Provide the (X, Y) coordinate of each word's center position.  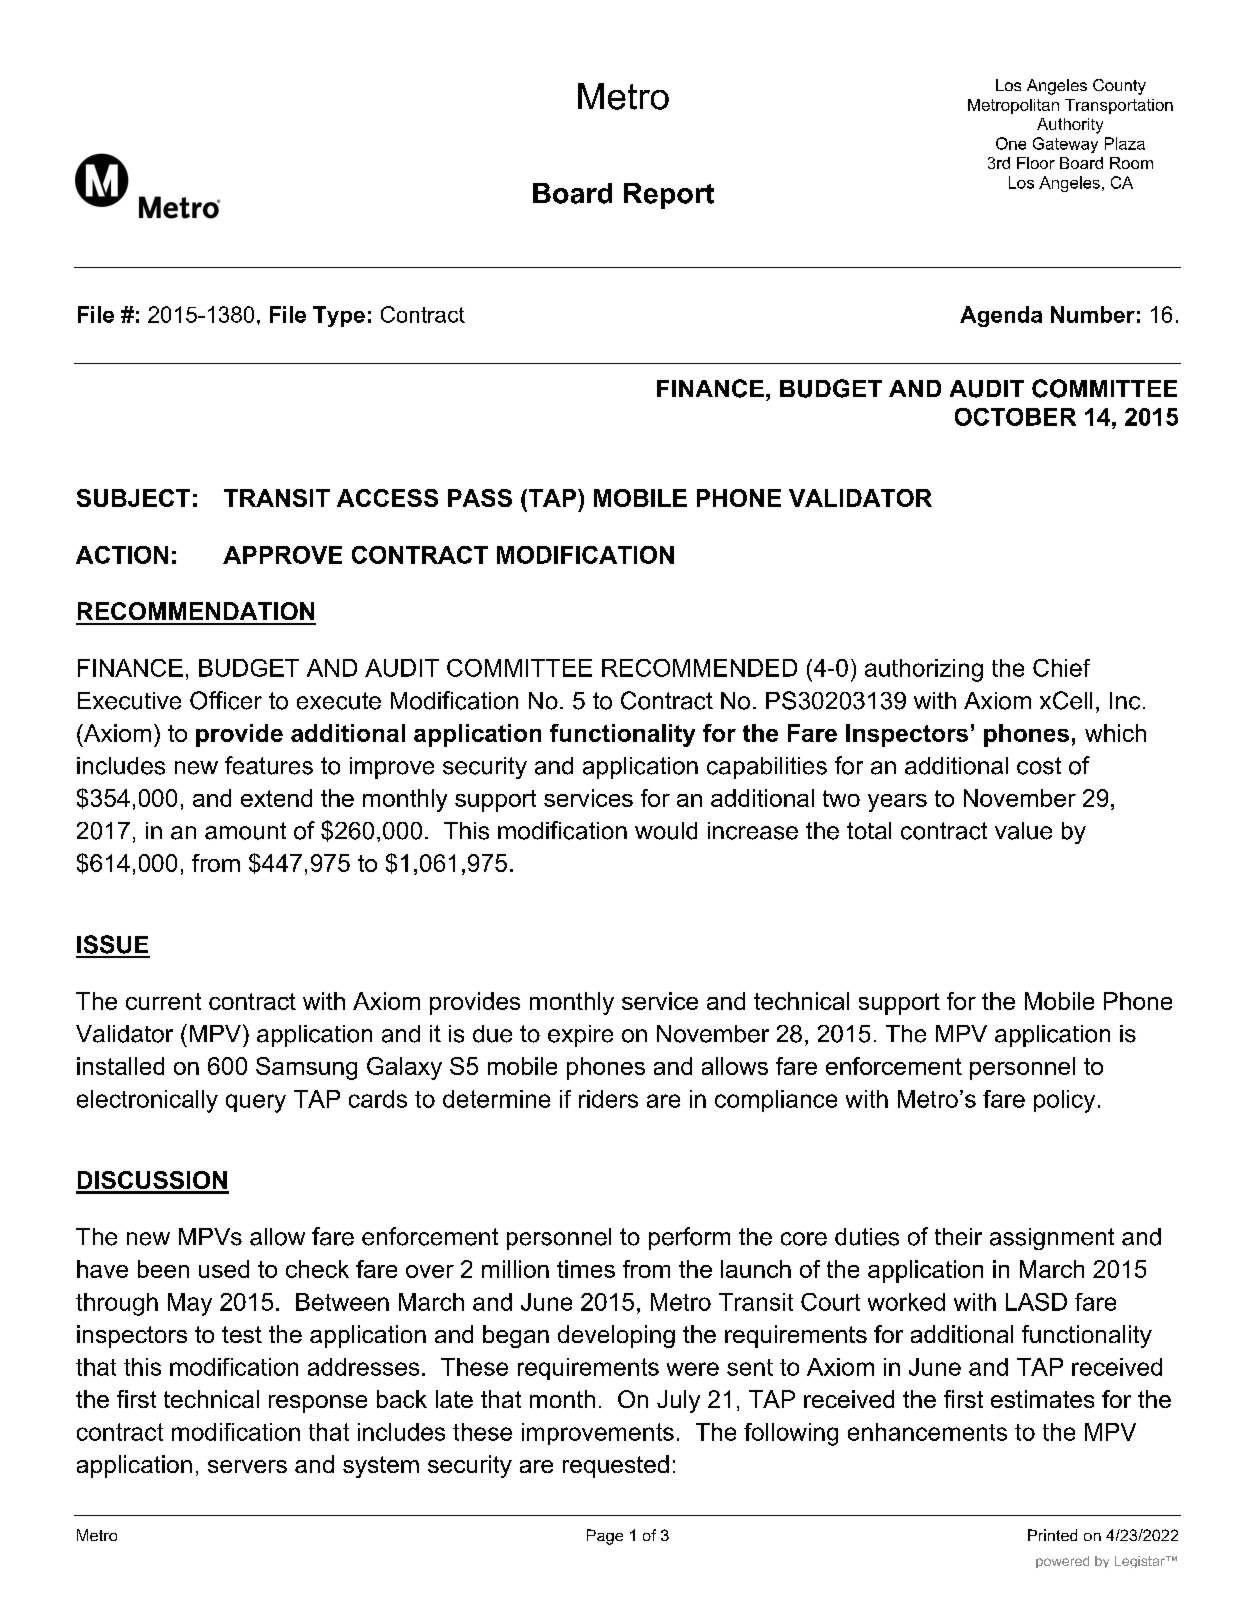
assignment (1052, 1239)
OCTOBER (1015, 417)
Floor (1036, 163)
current (163, 1001)
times (586, 1269)
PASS (480, 498)
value (1023, 831)
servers (247, 1466)
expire (580, 1036)
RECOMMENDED (699, 668)
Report (669, 196)
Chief (1061, 668)
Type (339, 316)
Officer (226, 700)
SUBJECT (133, 498)
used (224, 1269)
